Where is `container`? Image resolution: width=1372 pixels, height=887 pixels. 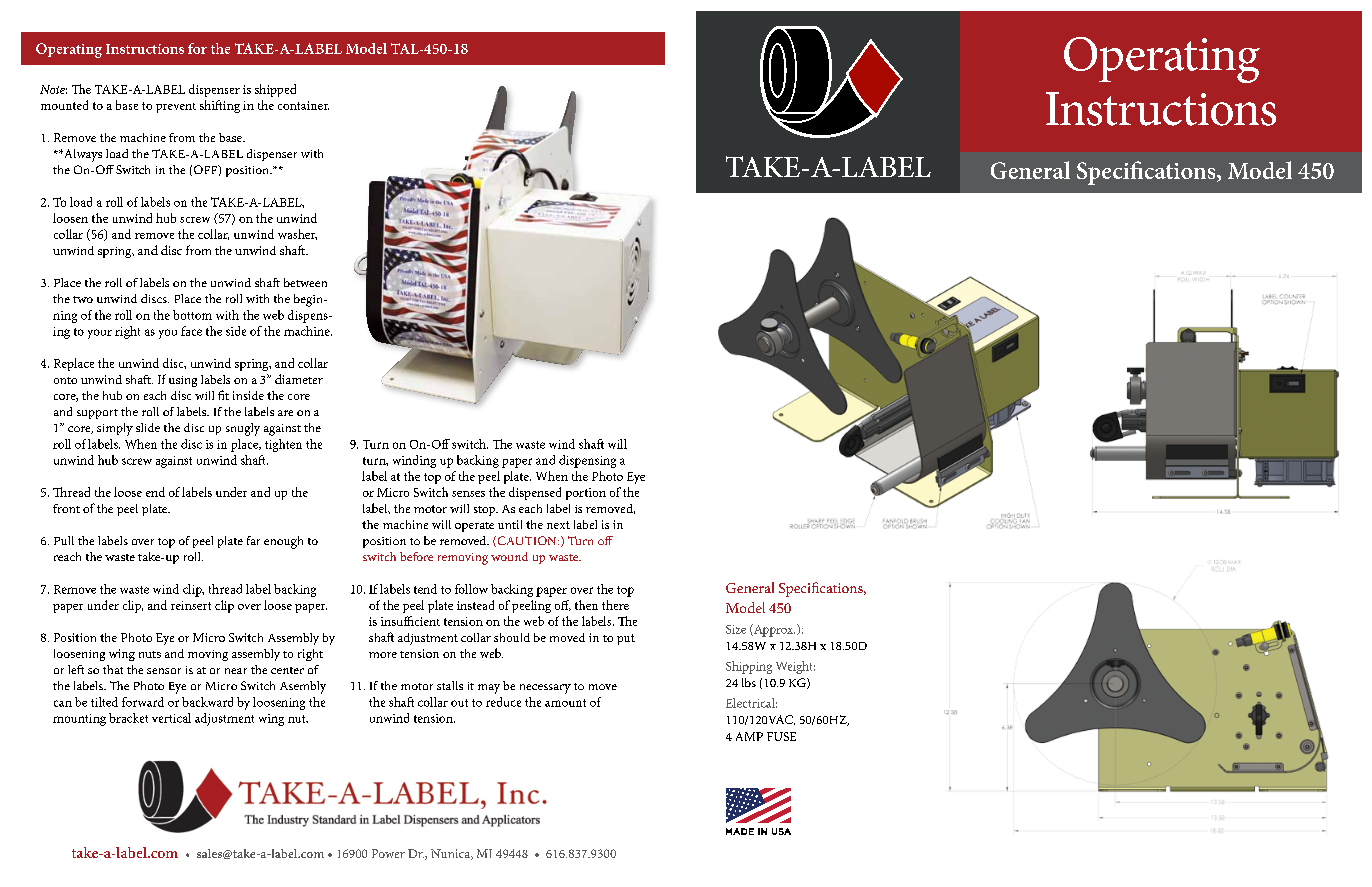
container is located at coordinates (303, 105).
